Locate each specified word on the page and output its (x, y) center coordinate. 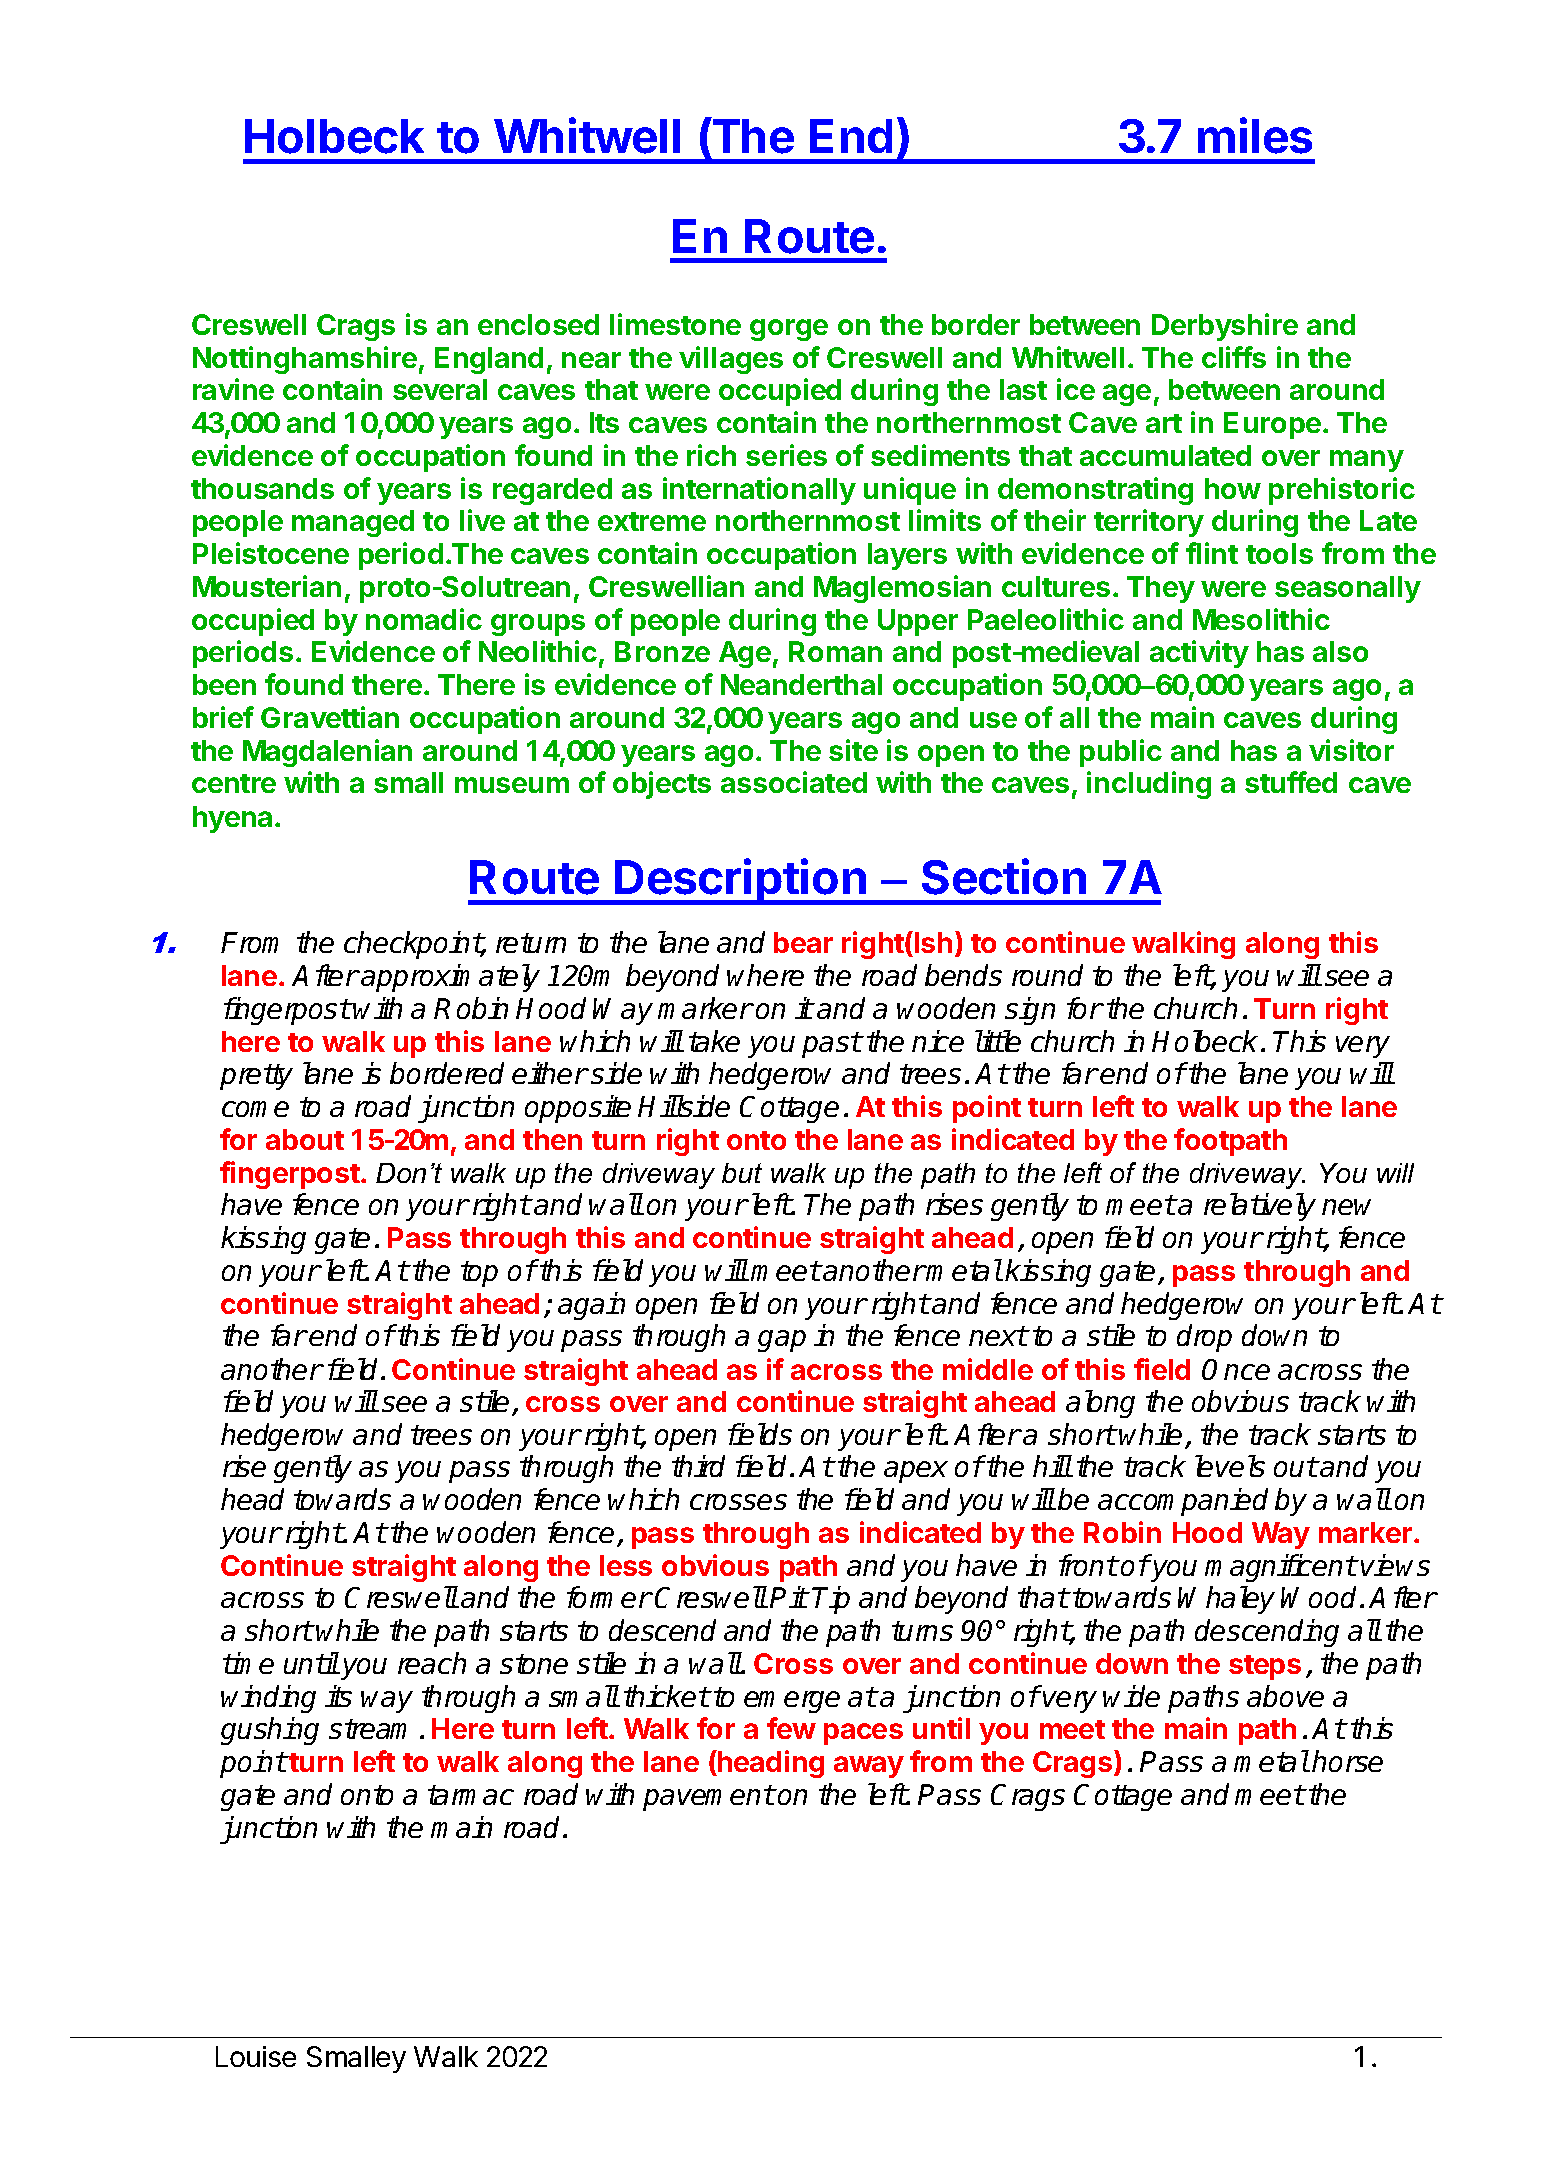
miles (1255, 136)
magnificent (1280, 1568)
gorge (789, 330)
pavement (708, 1798)
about (305, 1139)
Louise (256, 2056)
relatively (1260, 1207)
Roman (835, 651)
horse (1347, 1761)
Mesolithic (1261, 619)
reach (432, 1663)
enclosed (538, 324)
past (832, 1045)
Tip (831, 1600)
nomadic (424, 619)
